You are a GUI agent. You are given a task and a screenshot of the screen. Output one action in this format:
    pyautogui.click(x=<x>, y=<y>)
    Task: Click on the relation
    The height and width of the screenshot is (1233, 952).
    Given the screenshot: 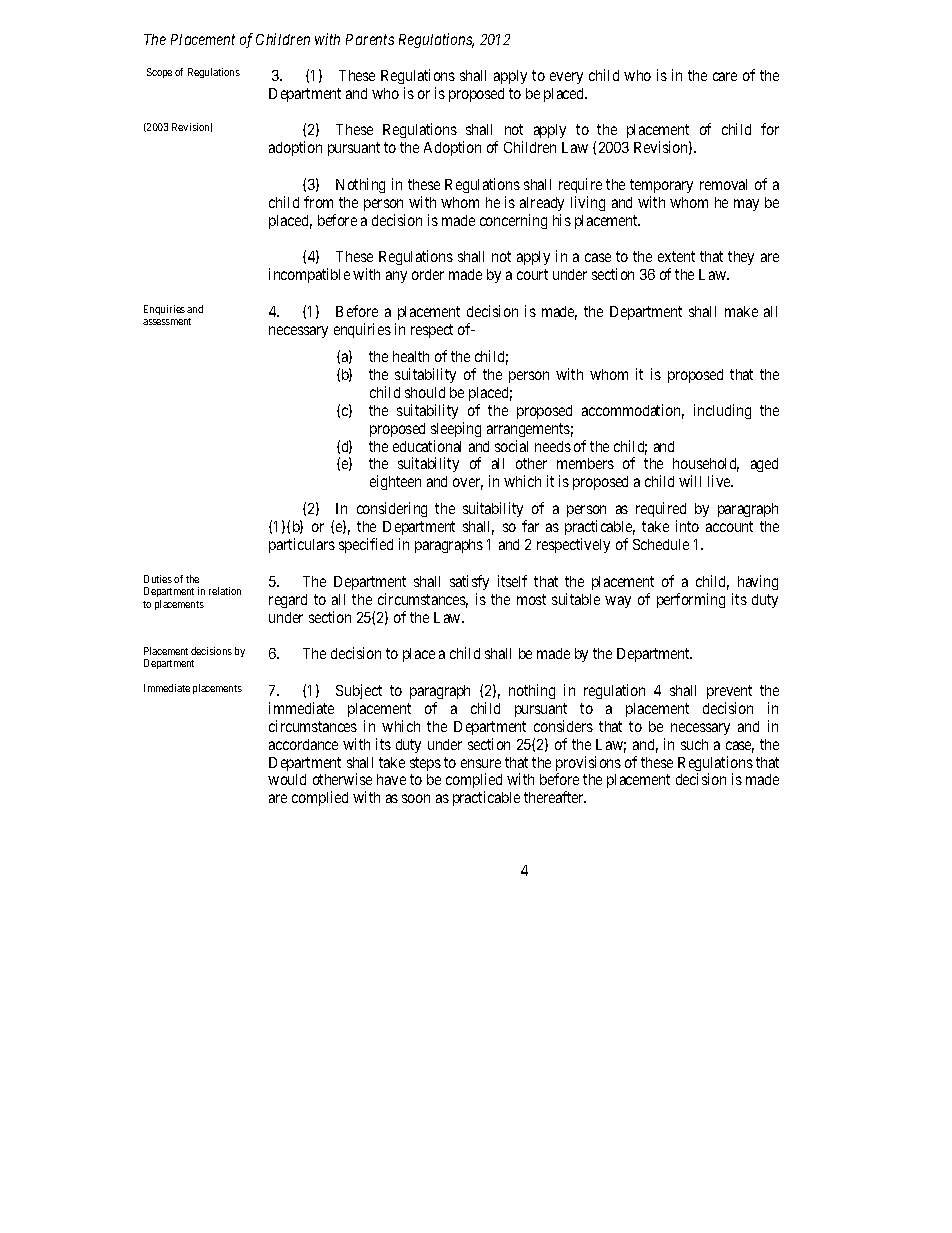 What is the action you would take?
    pyautogui.click(x=225, y=591)
